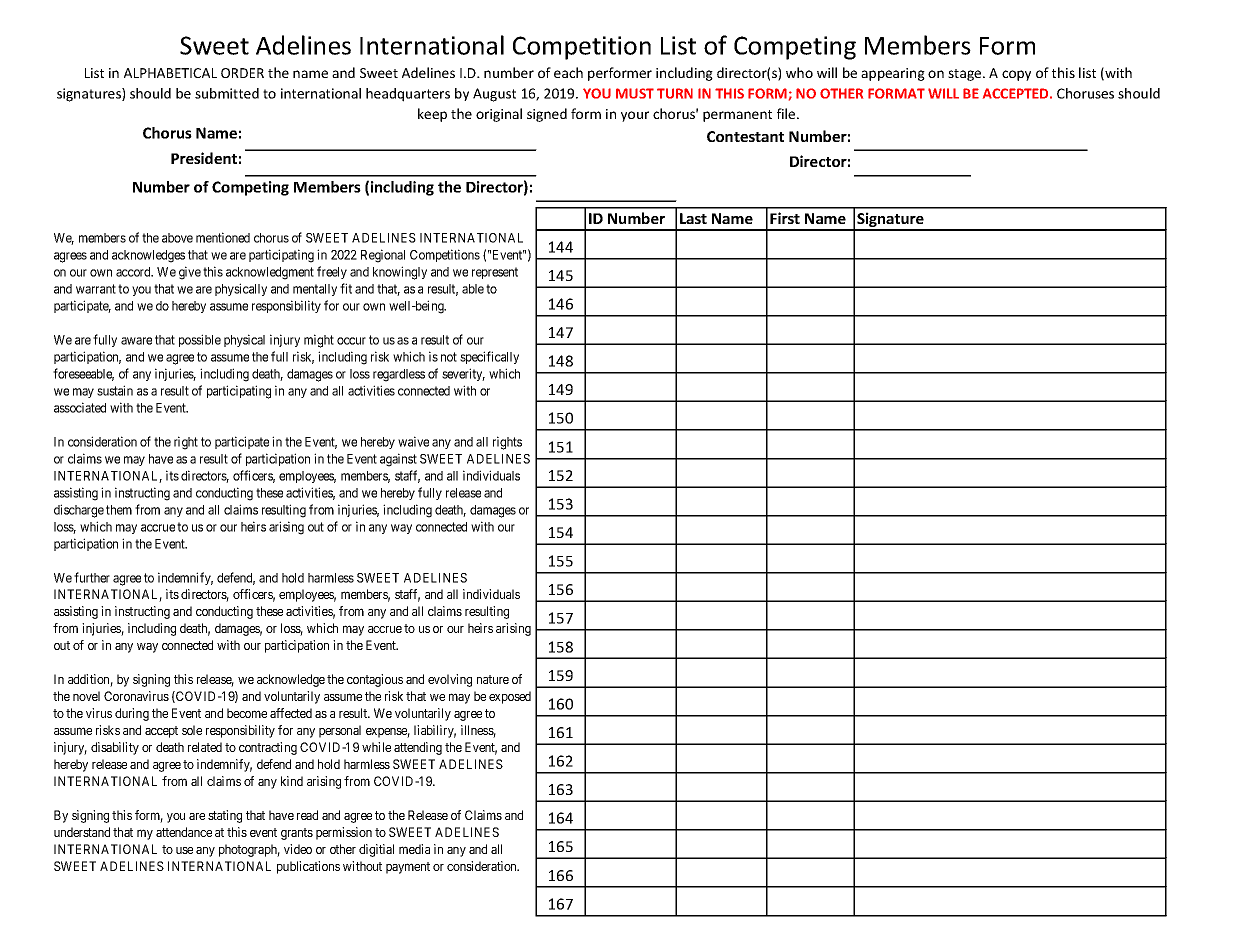 Image resolution: width=1233 pixels, height=952 pixels. I want to click on evolving, so click(450, 680).
